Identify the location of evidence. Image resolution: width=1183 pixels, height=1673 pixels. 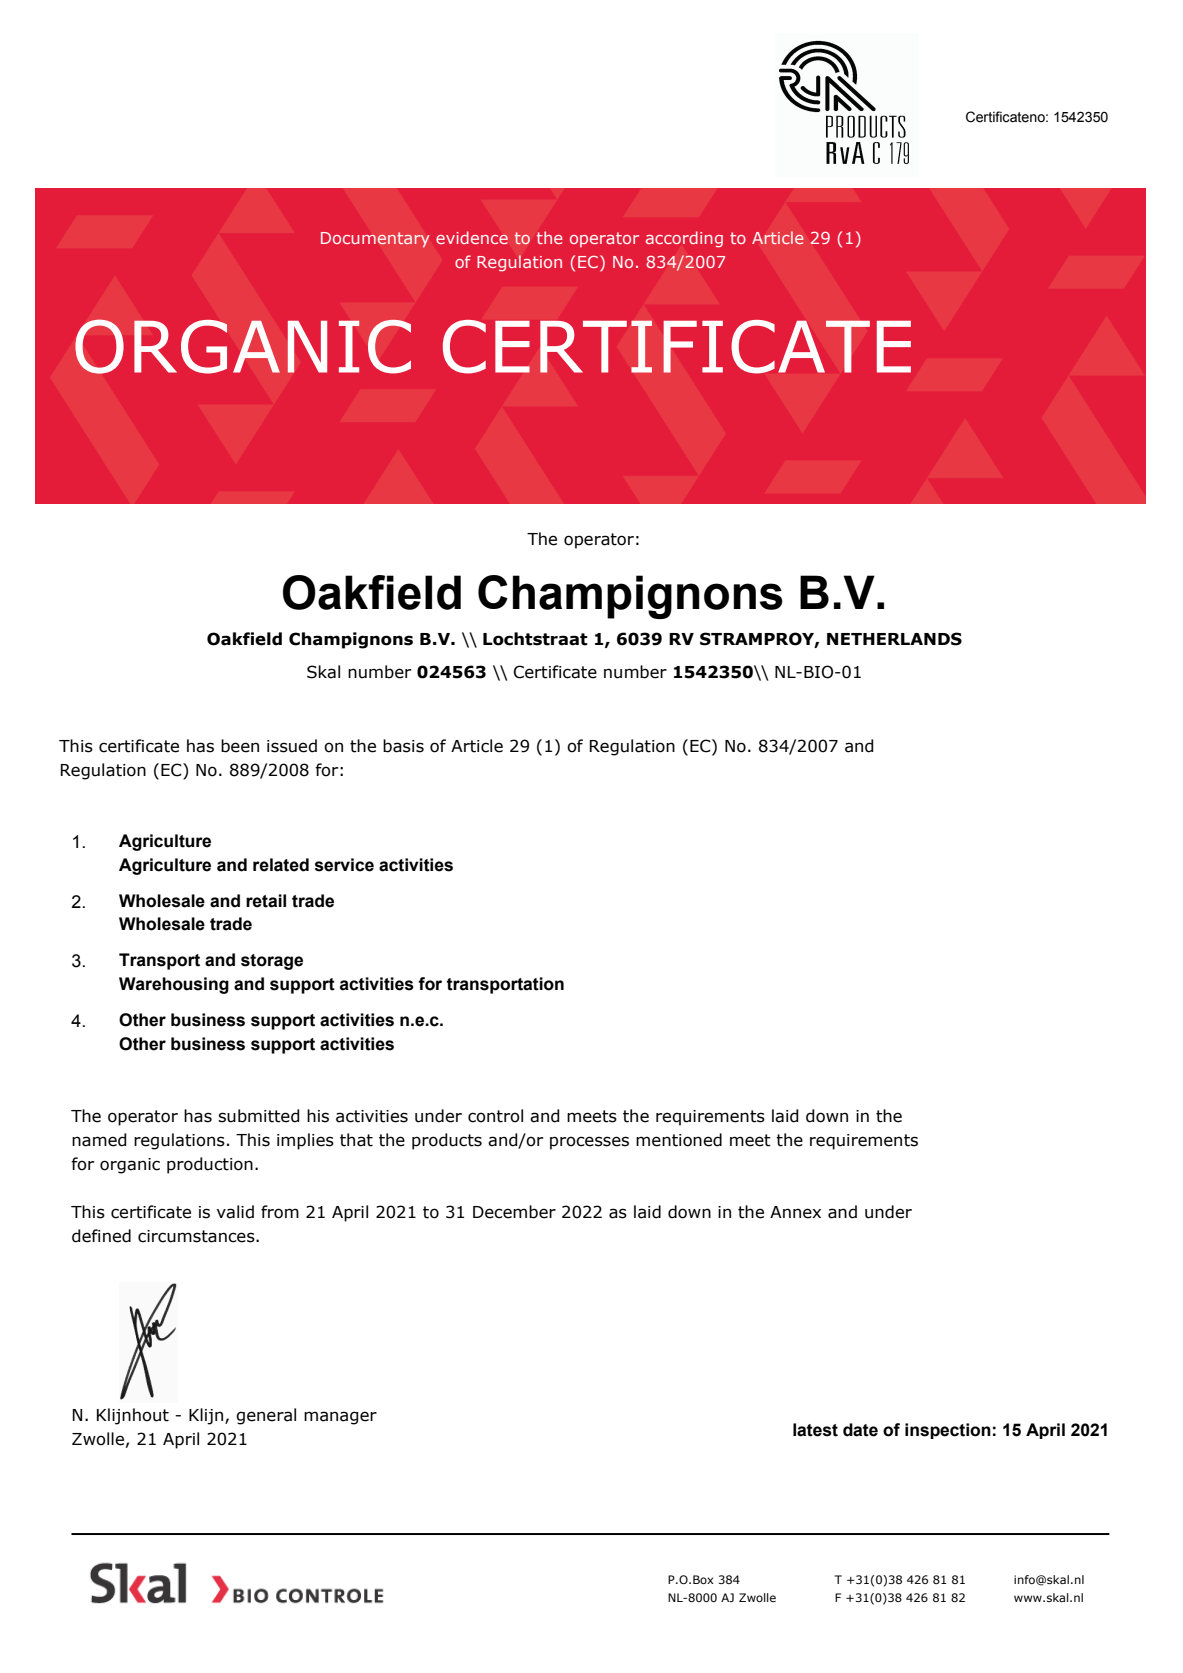
(472, 237).
